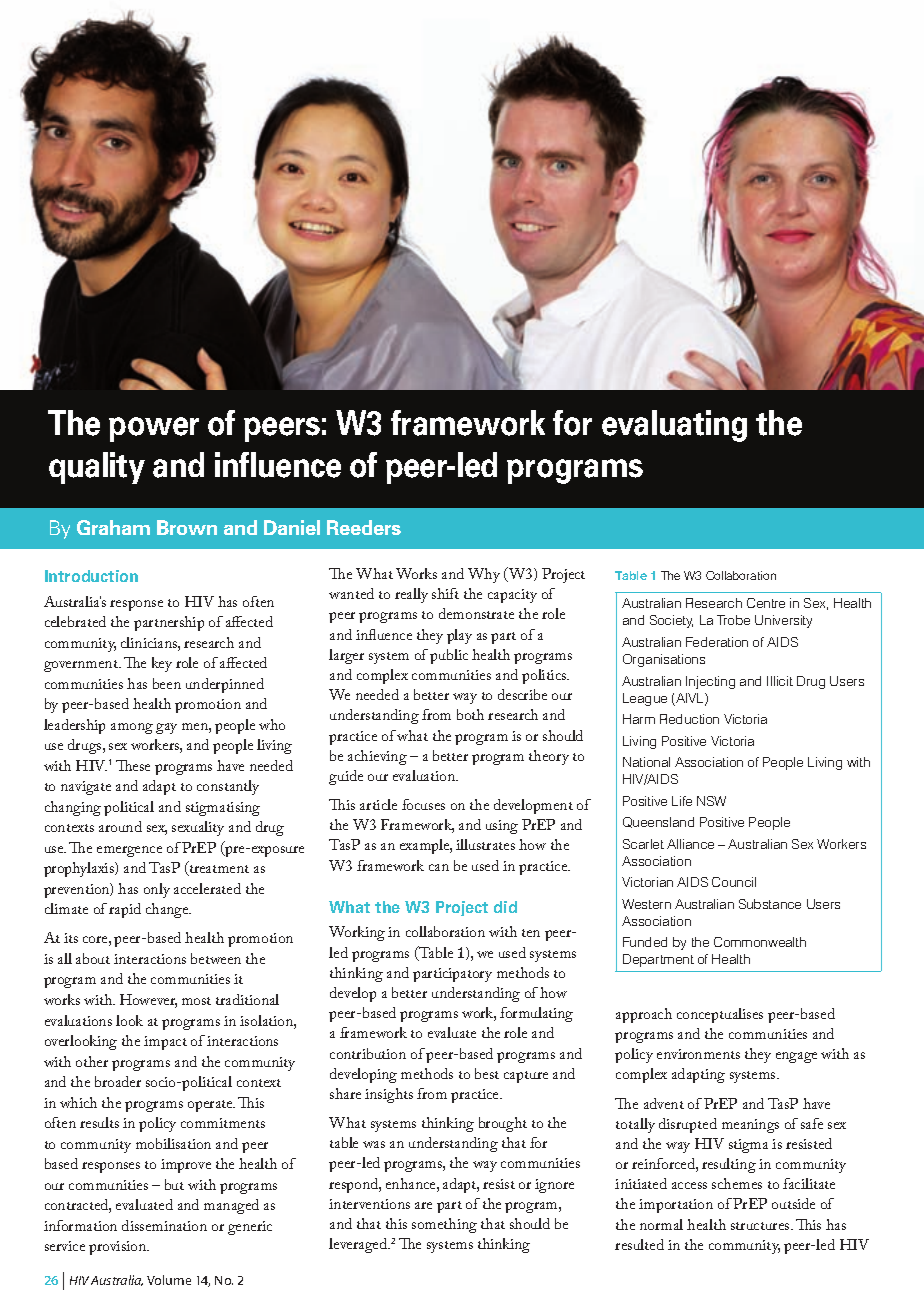  Describe the element at coordinates (154, 429) in the screenshot. I see `power` at that location.
